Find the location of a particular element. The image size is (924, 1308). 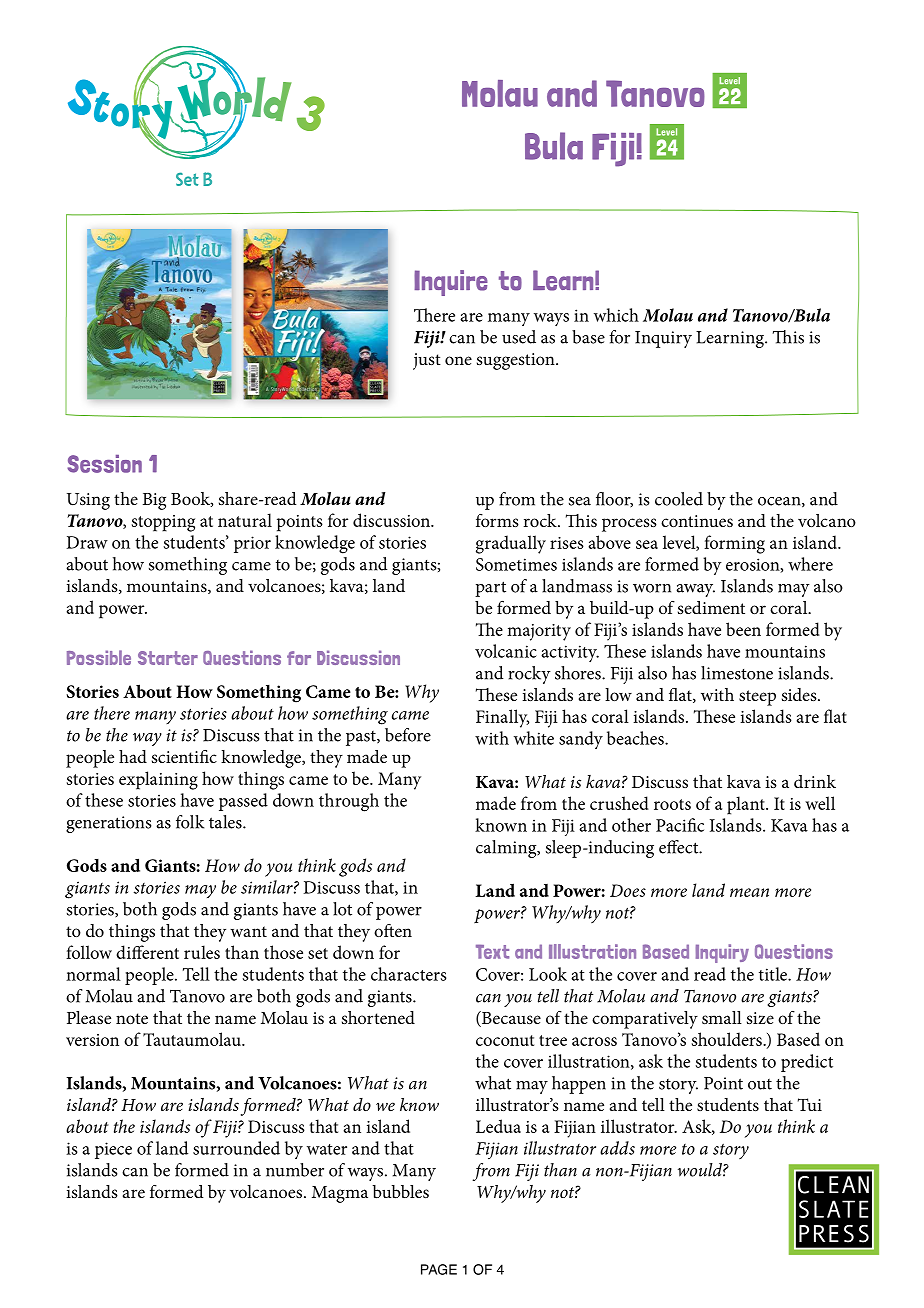

Inquire is located at coordinates (451, 283).
